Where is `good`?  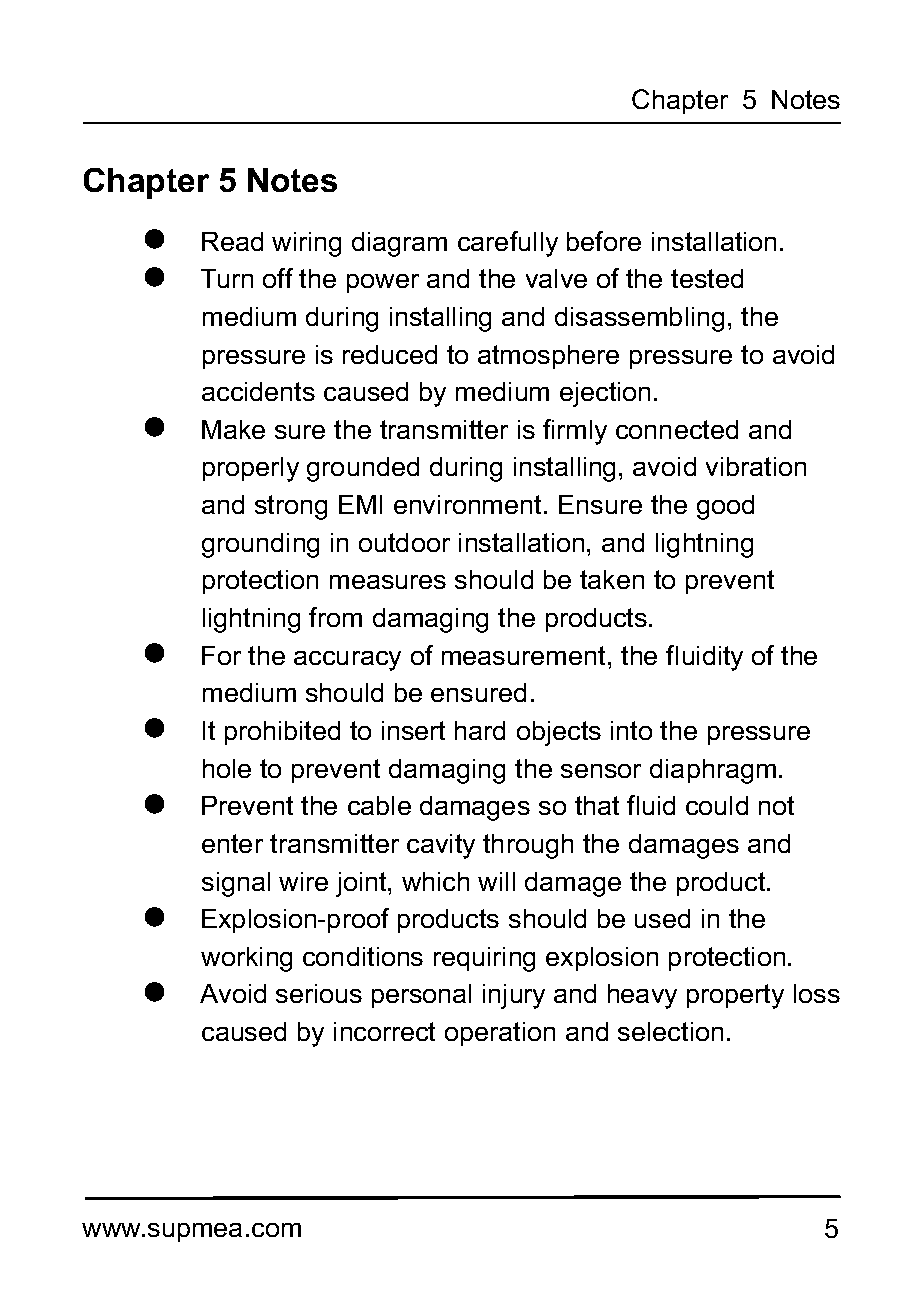 good is located at coordinates (725, 507).
